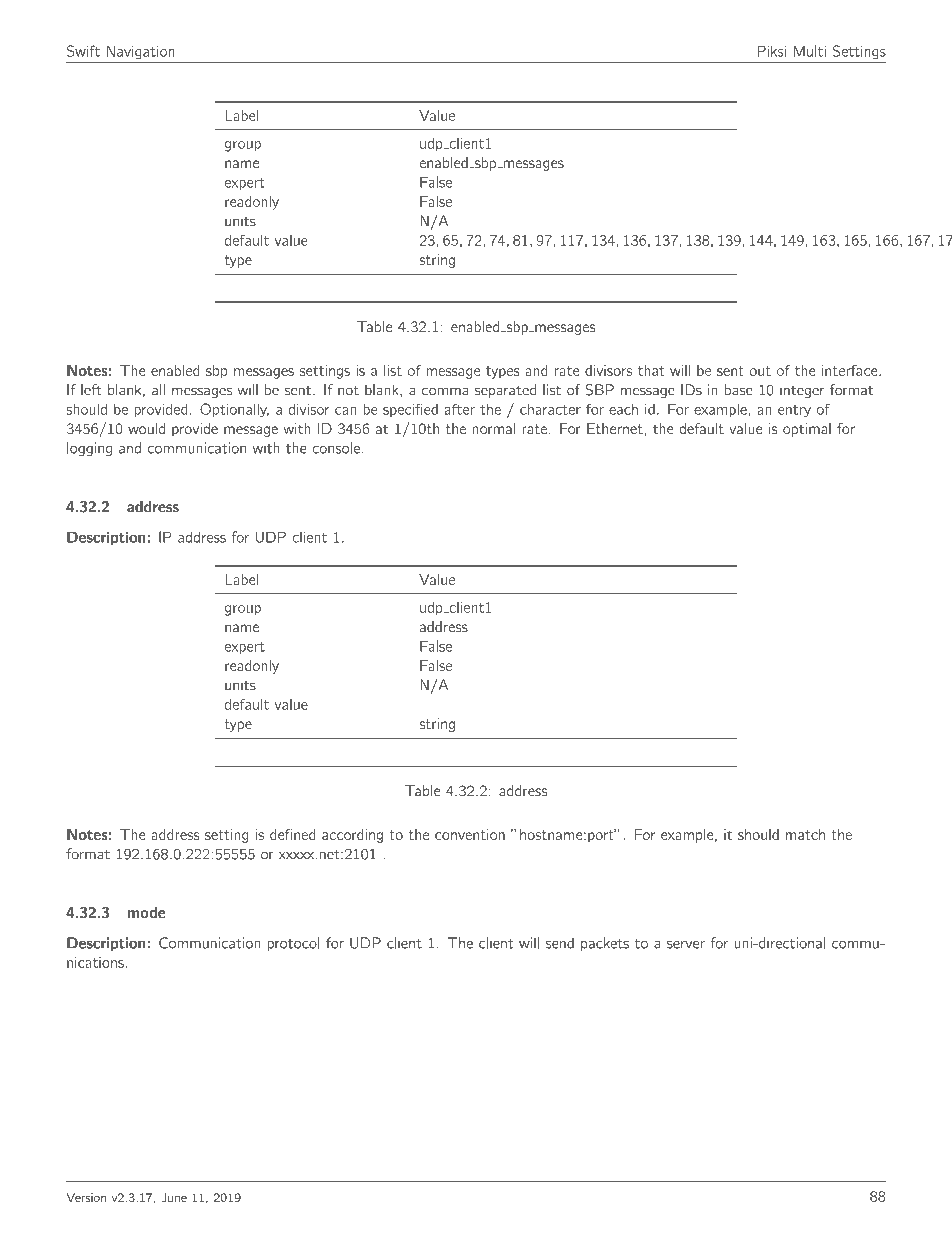  I want to click on Multi, so click(810, 51).
